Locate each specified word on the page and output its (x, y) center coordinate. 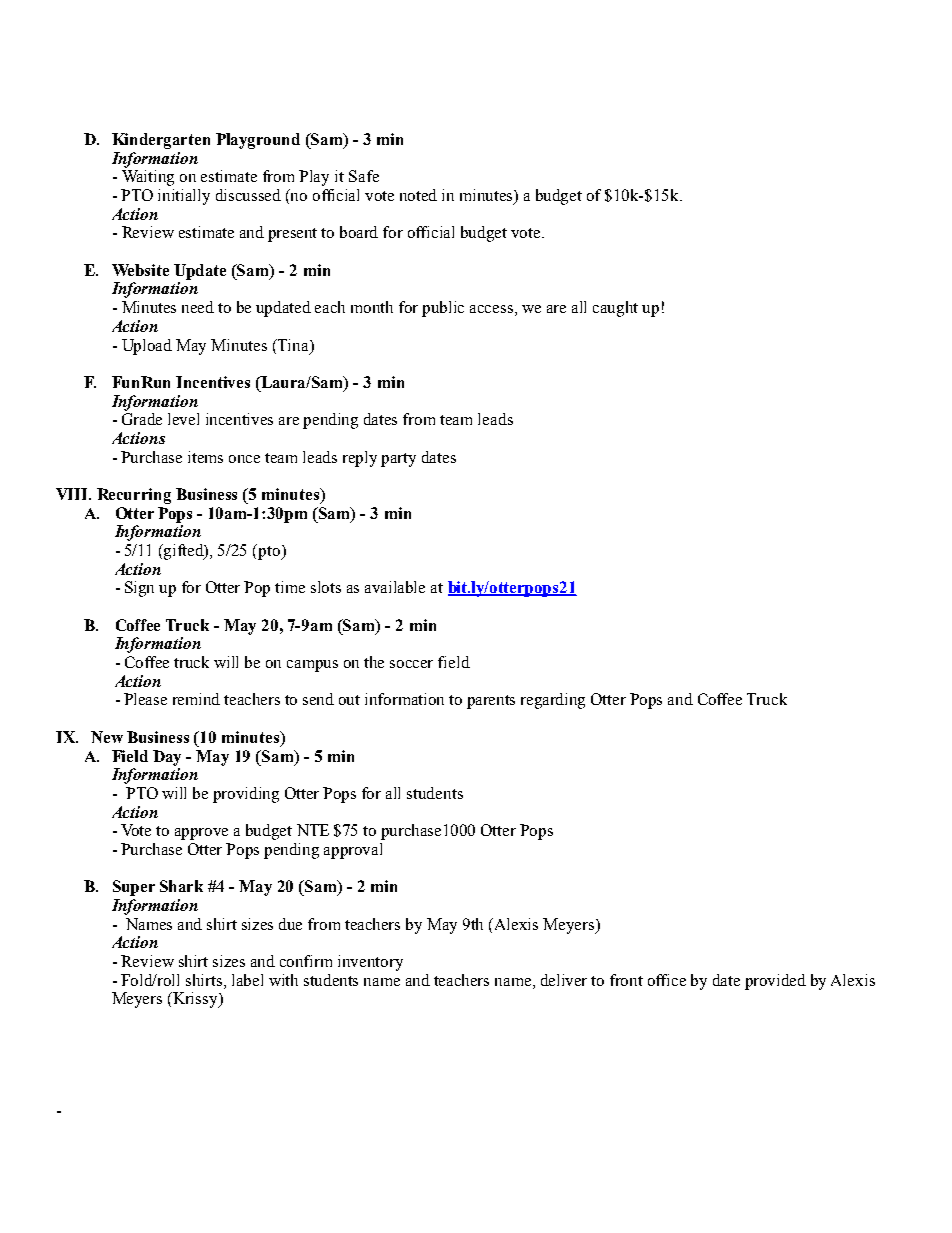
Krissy (195, 1000)
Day (167, 758)
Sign (139, 589)
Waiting (148, 178)
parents (491, 702)
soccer (411, 664)
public (443, 309)
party (398, 460)
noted (418, 195)
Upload (147, 347)
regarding (553, 701)
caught (615, 309)
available (395, 587)
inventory (370, 963)
